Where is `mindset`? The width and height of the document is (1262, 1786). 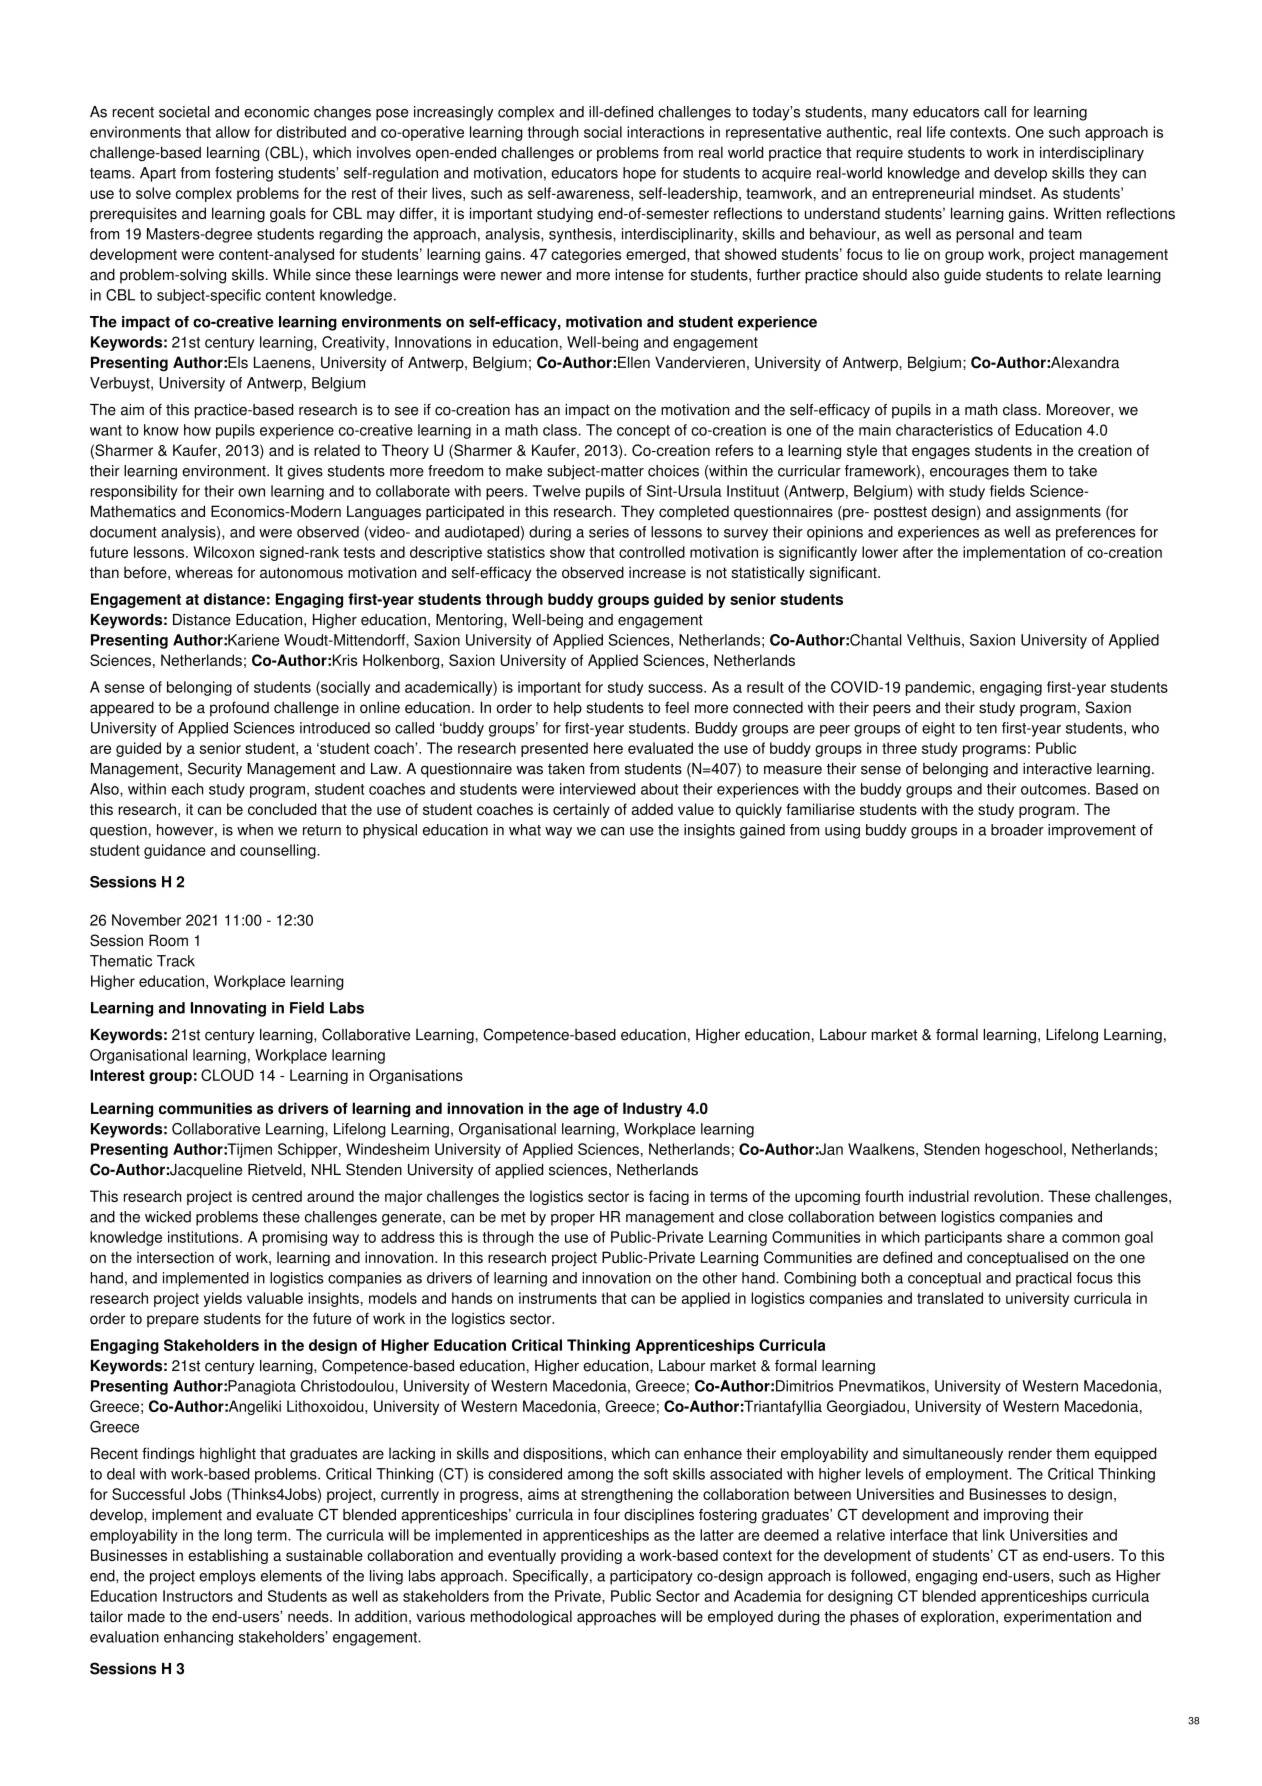 mindset is located at coordinates (1007, 193).
